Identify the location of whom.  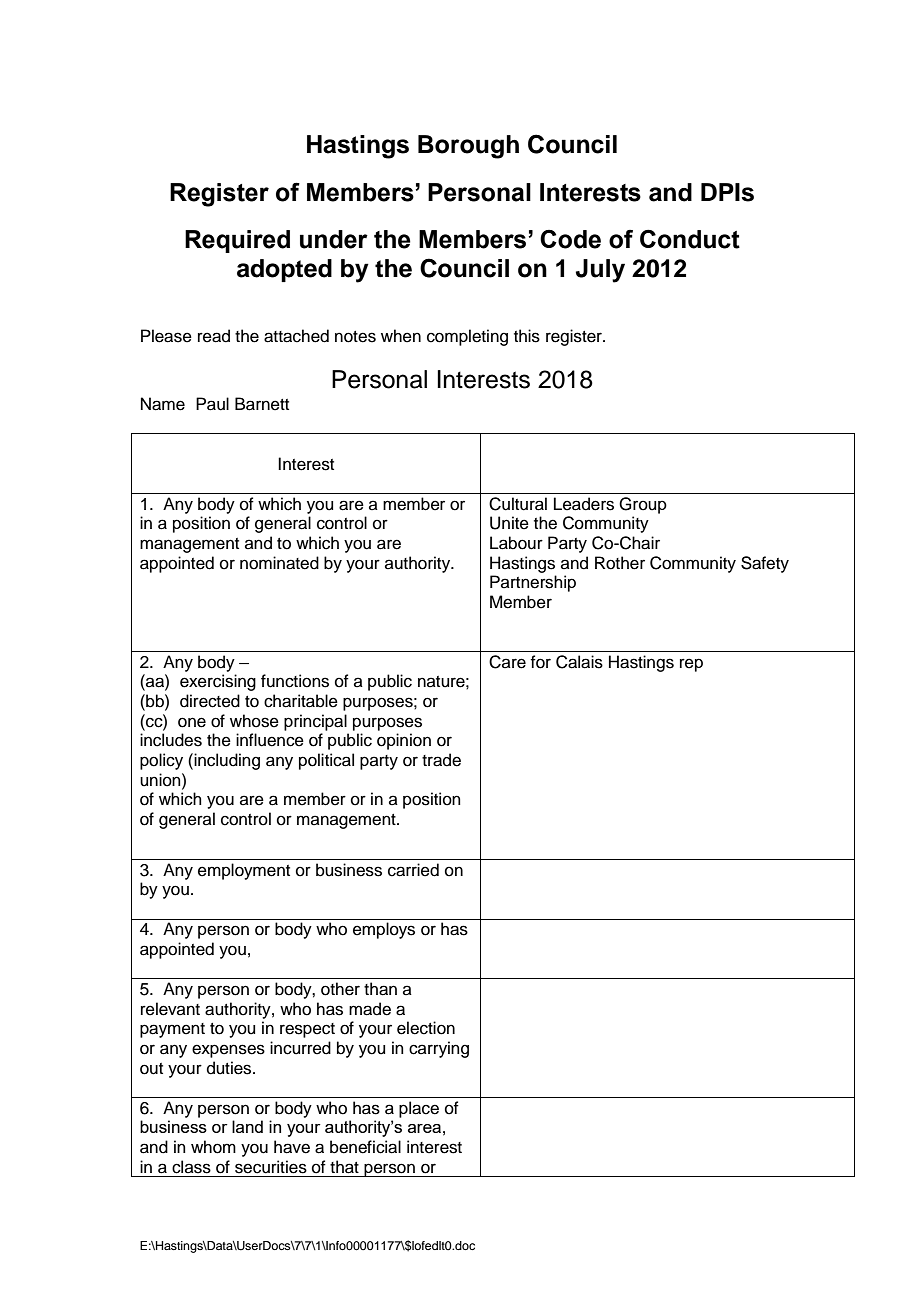
(213, 1147).
